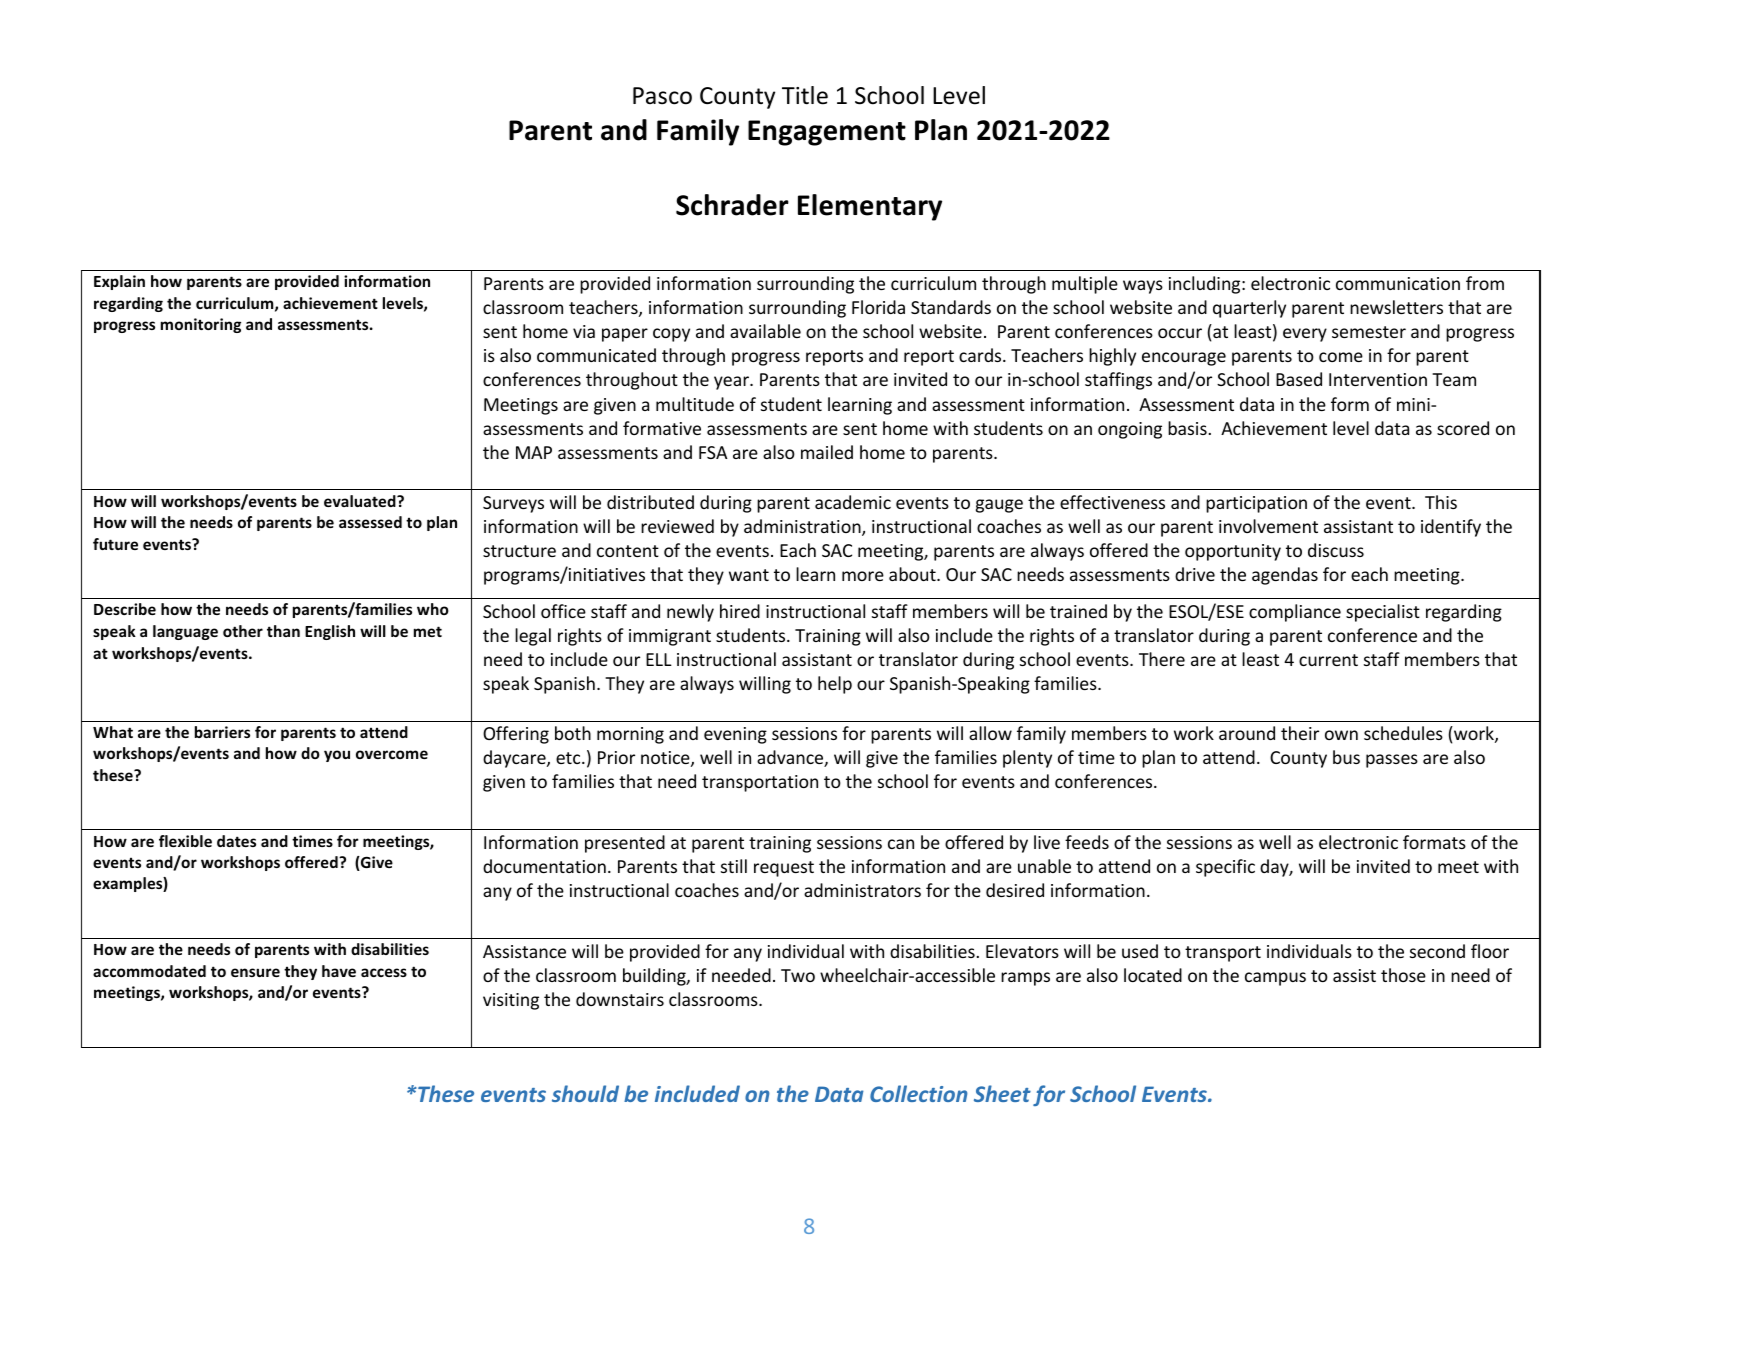 The image size is (1747, 1350). Describe the element at coordinates (222, 732) in the document. I see `barriers` at that location.
